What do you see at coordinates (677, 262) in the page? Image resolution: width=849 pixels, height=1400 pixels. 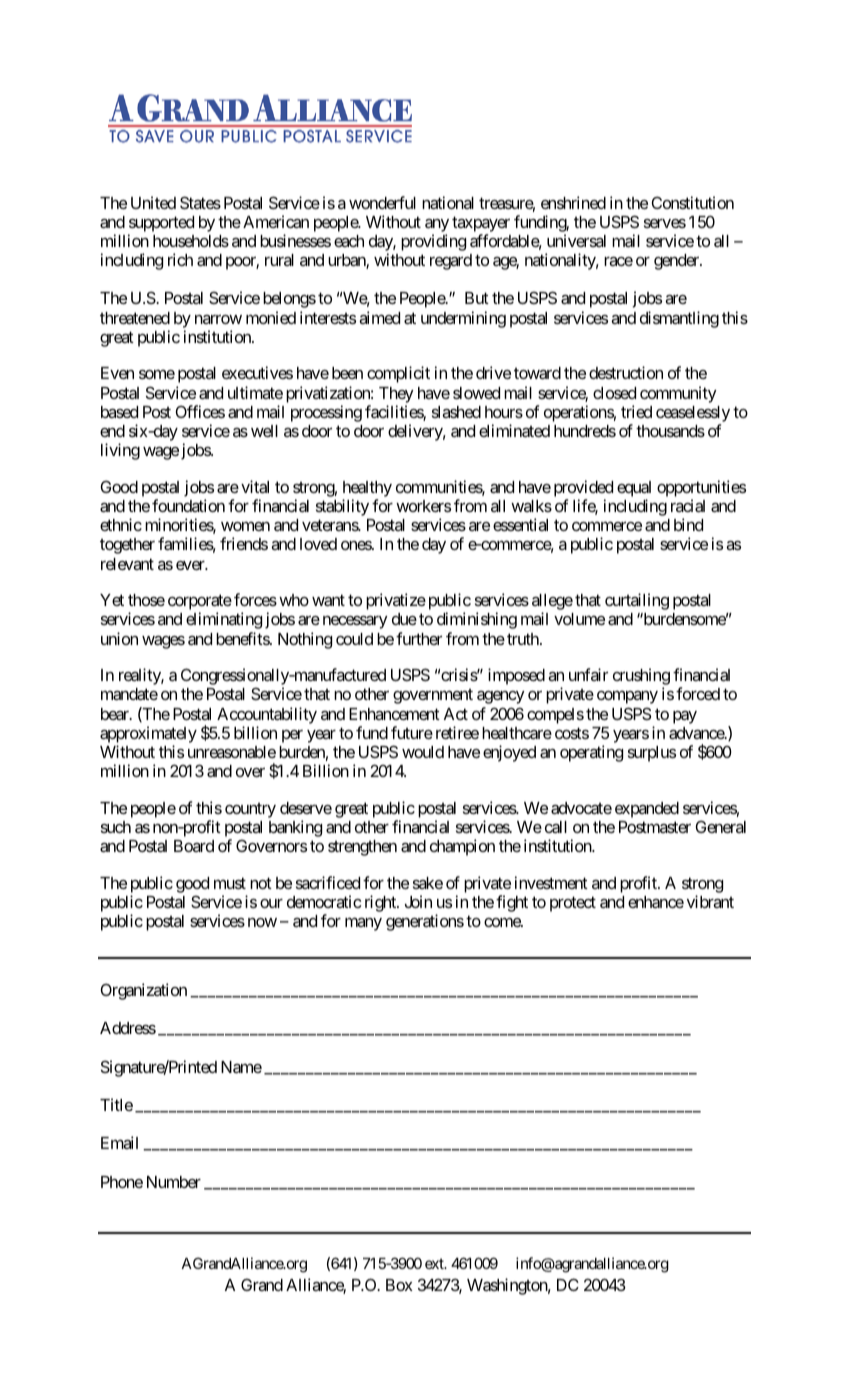 I see `gender` at bounding box center [677, 262].
